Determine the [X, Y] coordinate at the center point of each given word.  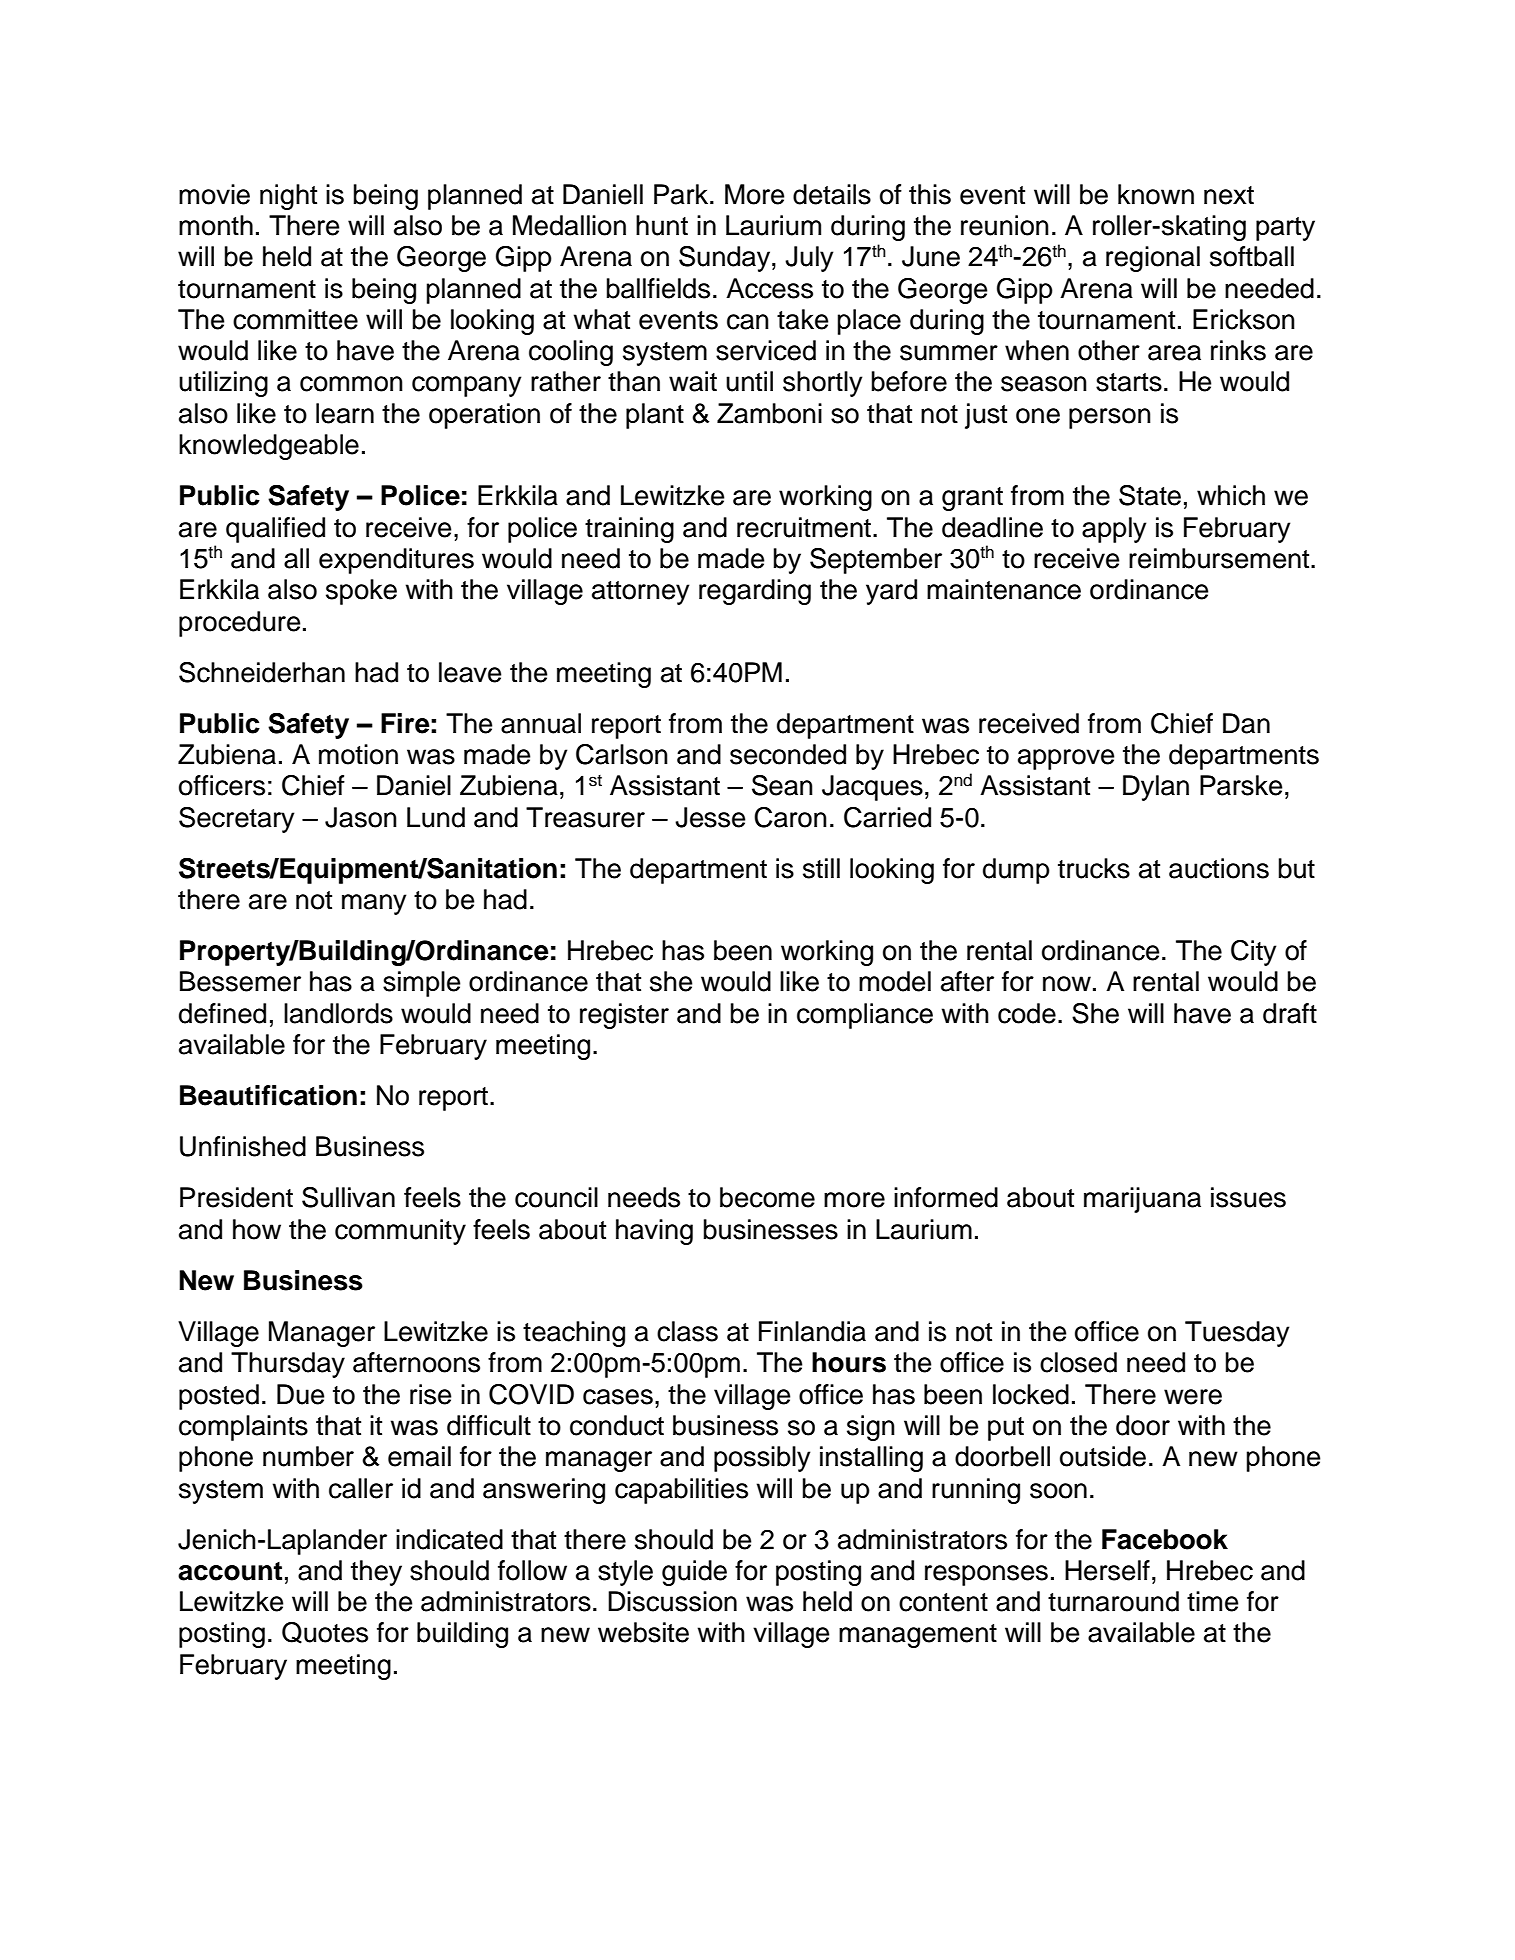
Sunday [726, 259]
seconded [788, 754]
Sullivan [348, 1197]
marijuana [1142, 1200]
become [767, 1197]
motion [358, 754]
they [376, 1573]
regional [1153, 259]
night [288, 197]
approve [1066, 759]
